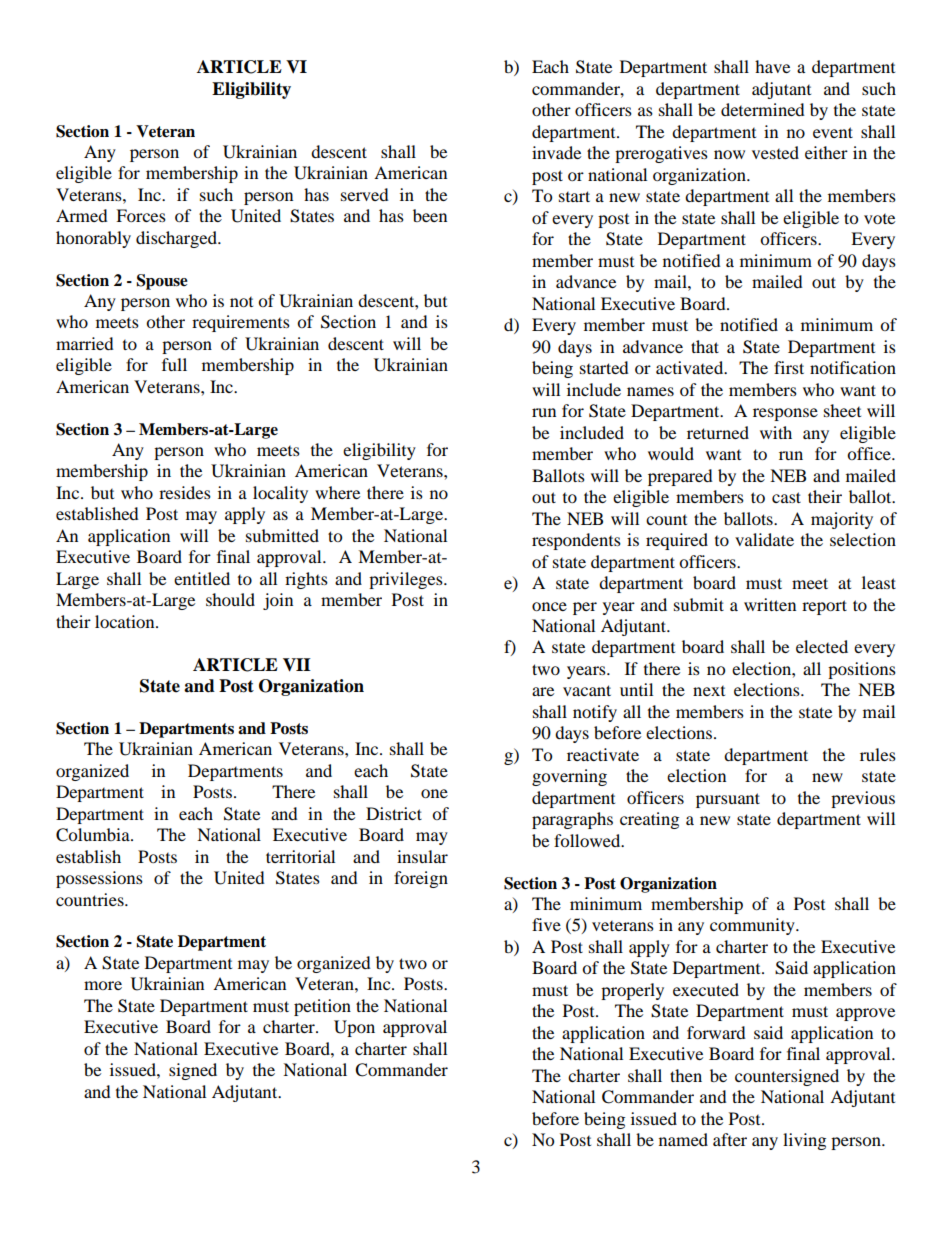 The image size is (952, 1233). What do you see at coordinates (556, 152) in the document?
I see `invade` at bounding box center [556, 152].
